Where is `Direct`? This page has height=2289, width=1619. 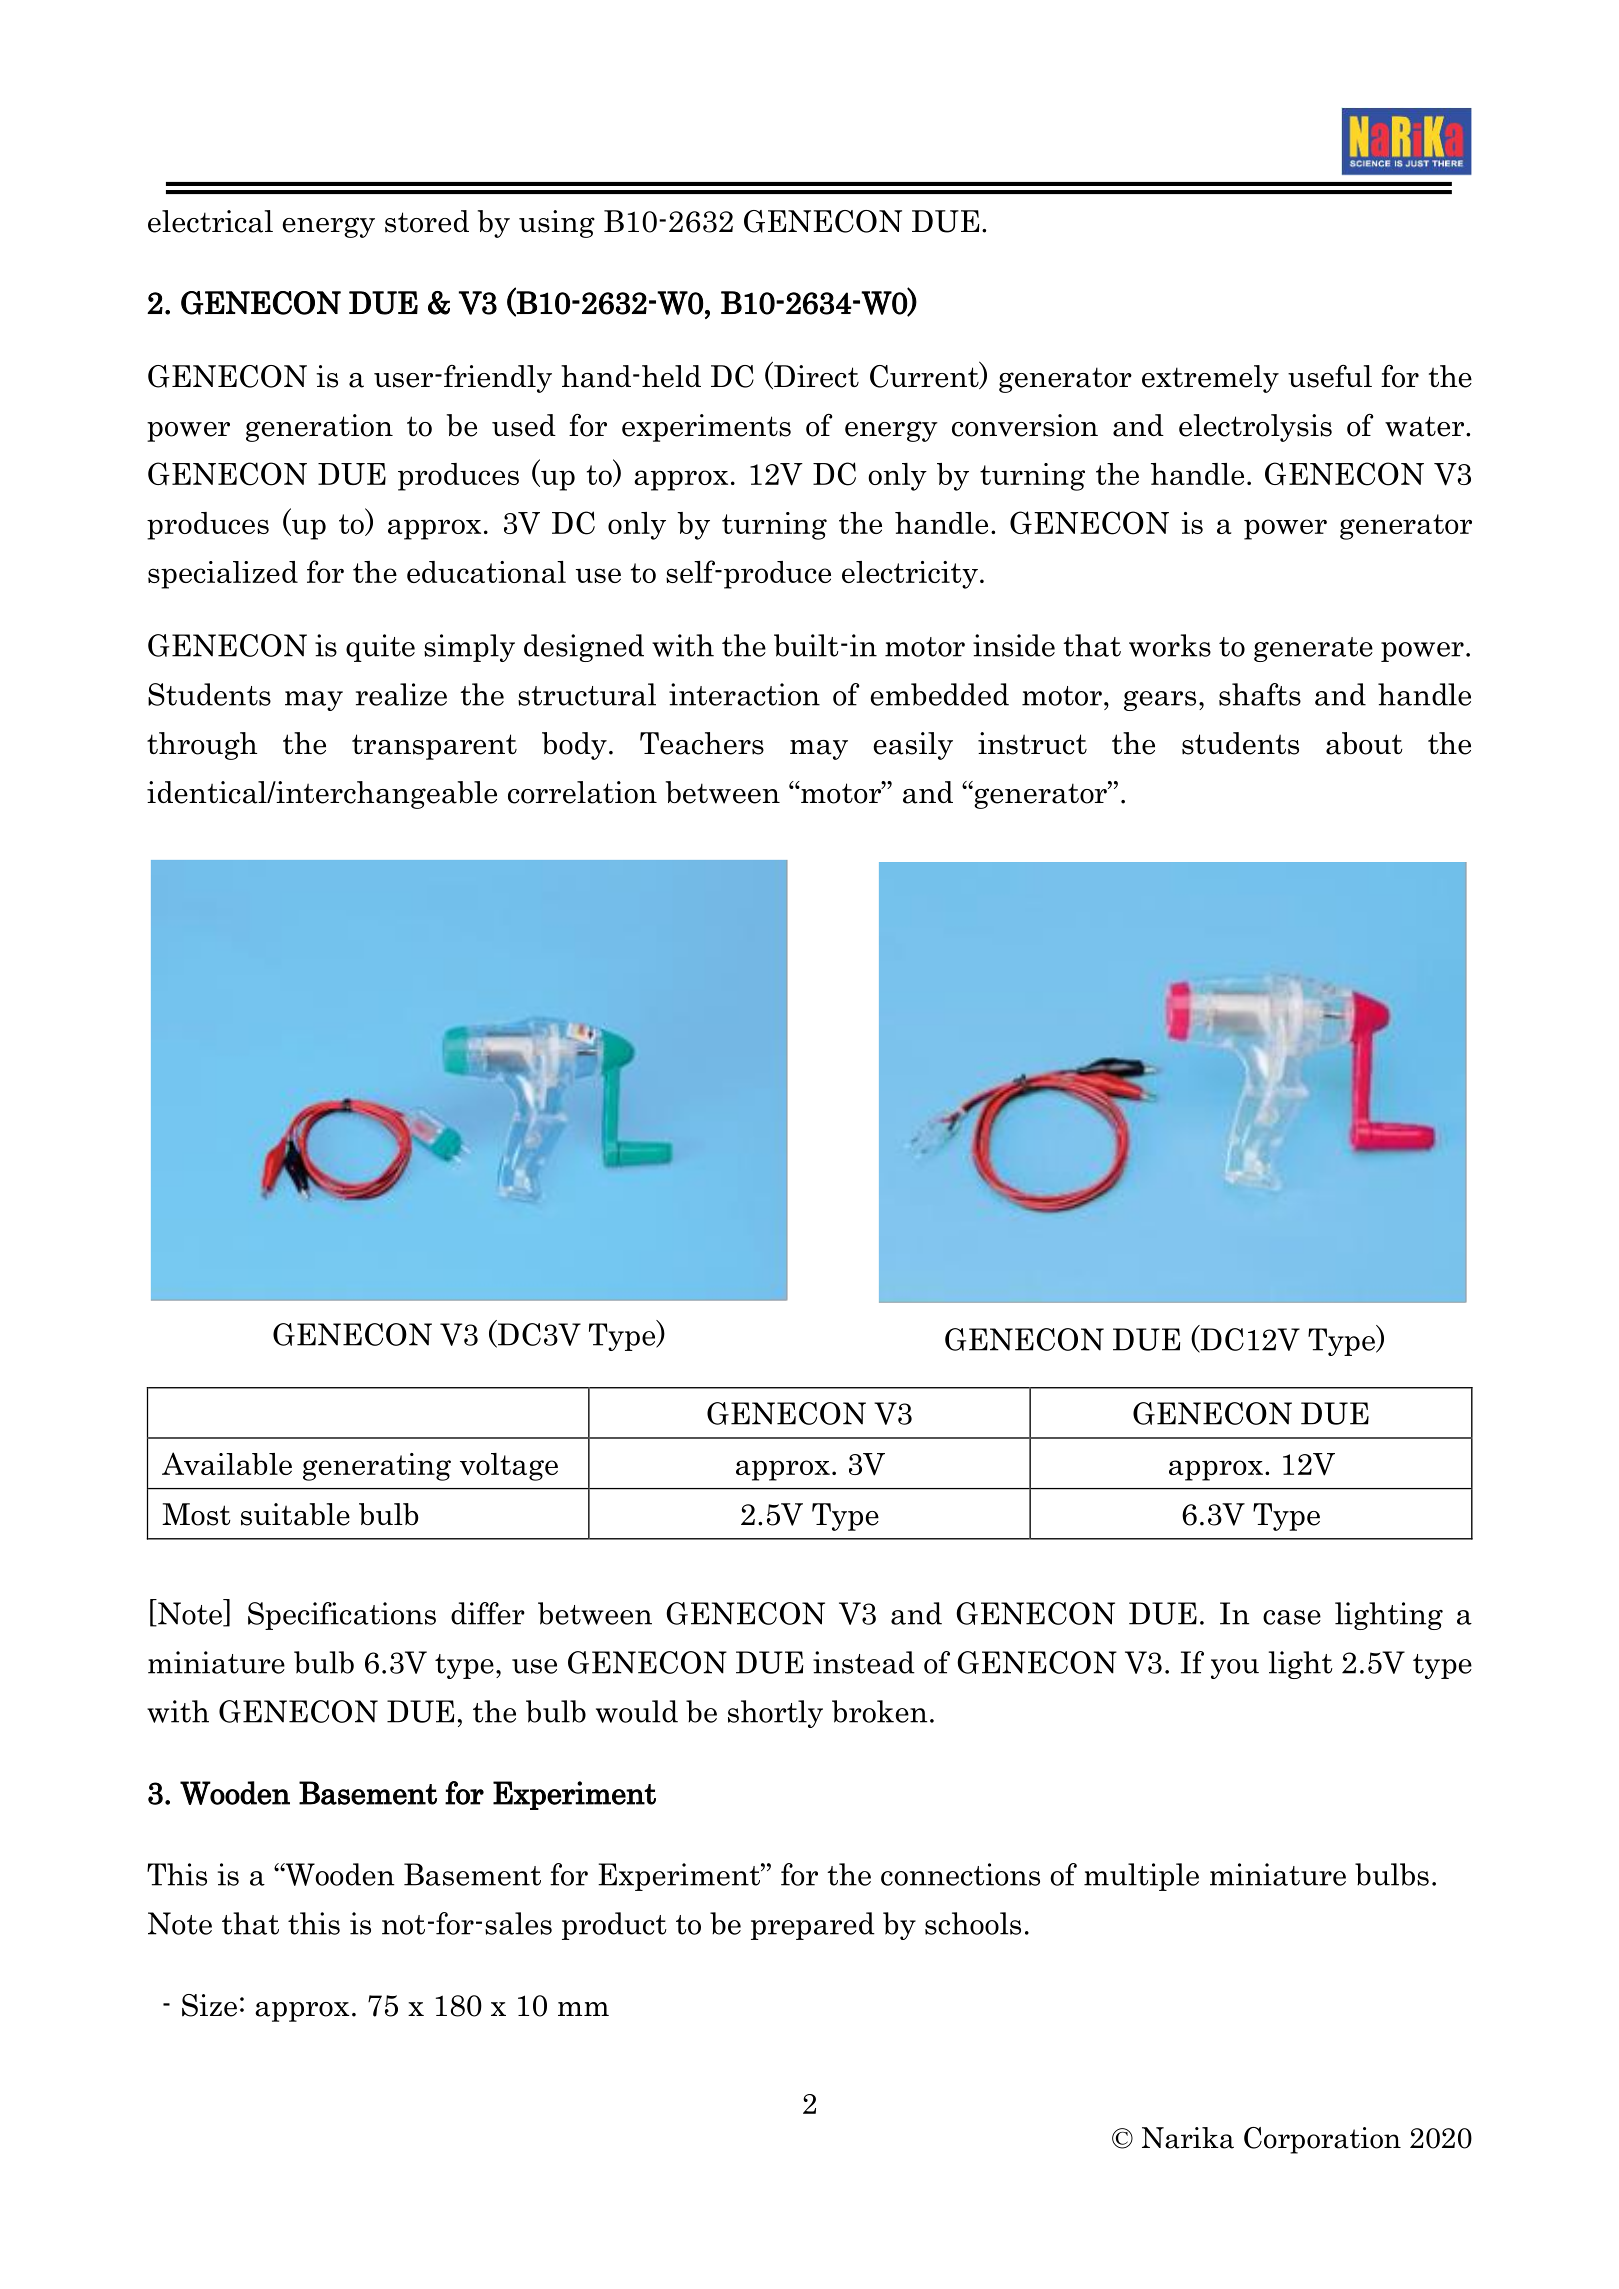
Direct is located at coordinates (815, 377).
